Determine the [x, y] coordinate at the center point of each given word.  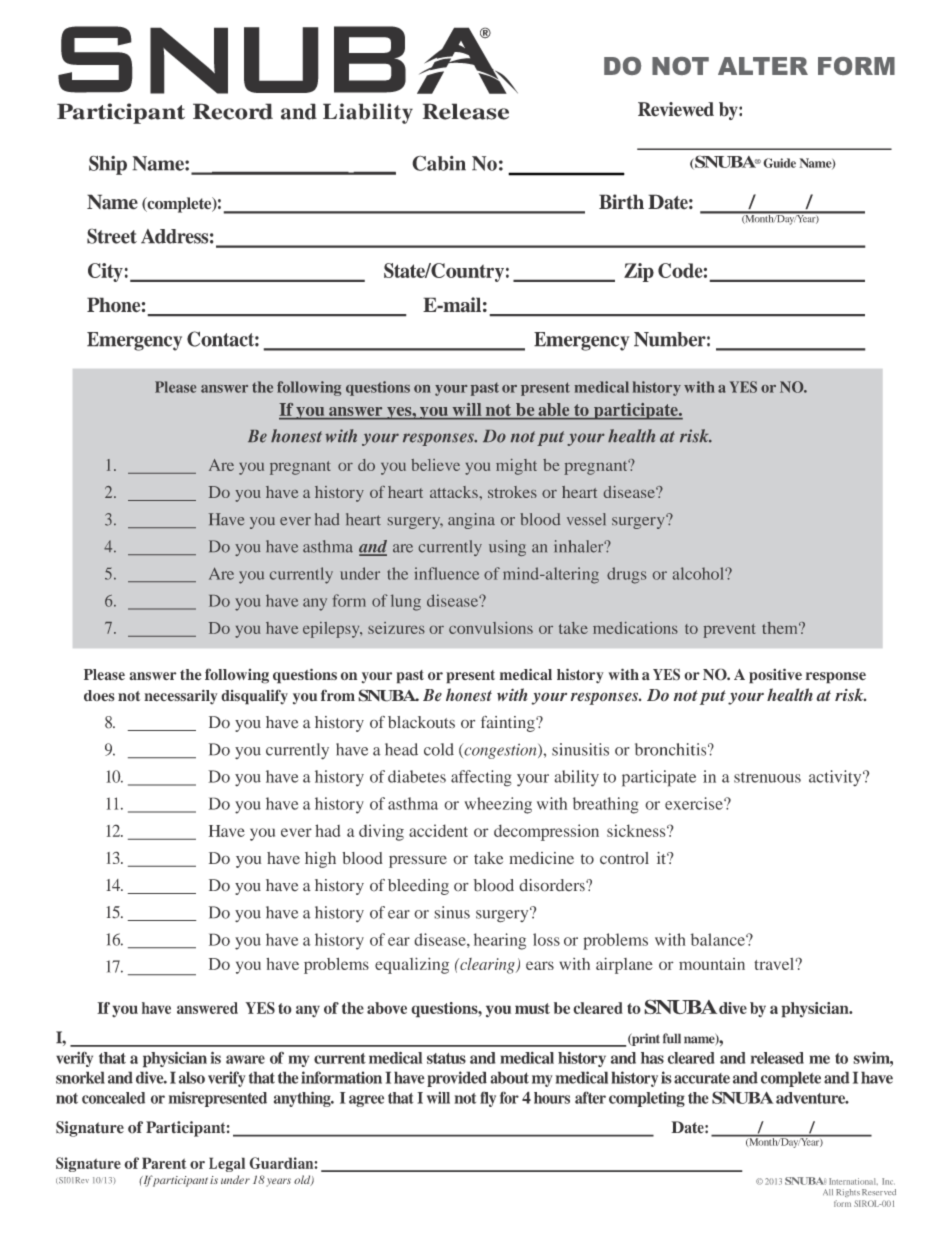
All [828, 1192]
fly [488, 1099]
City [105, 272]
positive [775, 676]
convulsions [491, 628]
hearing [500, 941]
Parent [164, 1163]
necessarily [181, 697]
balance [718, 939]
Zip [639, 272]
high [320, 860]
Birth [621, 201]
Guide [779, 163]
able [554, 409]
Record [233, 111]
